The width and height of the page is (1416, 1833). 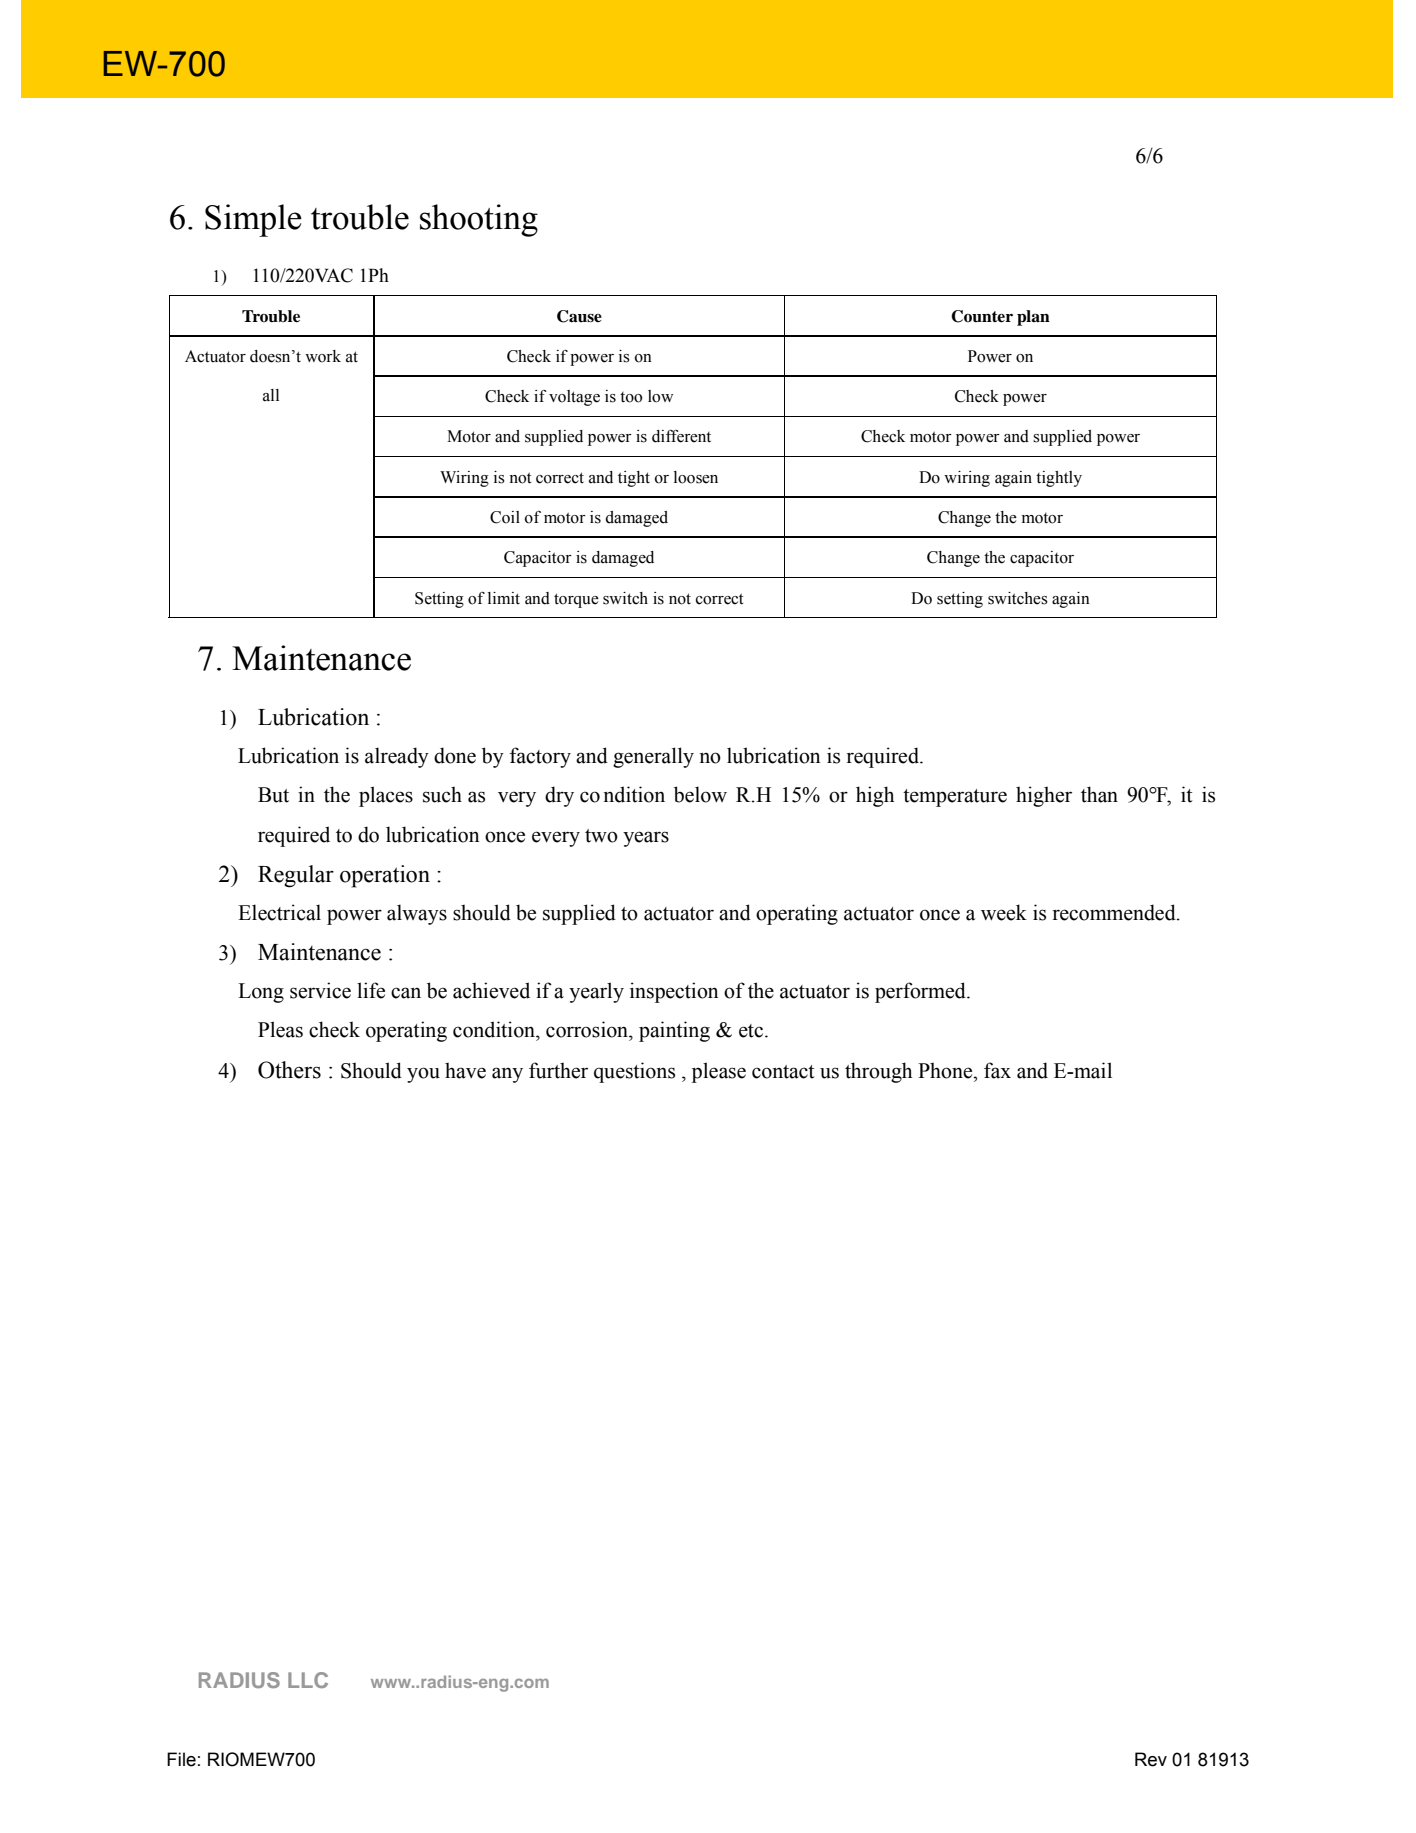 What do you see at coordinates (1004, 912) in the page?
I see `week` at bounding box center [1004, 912].
